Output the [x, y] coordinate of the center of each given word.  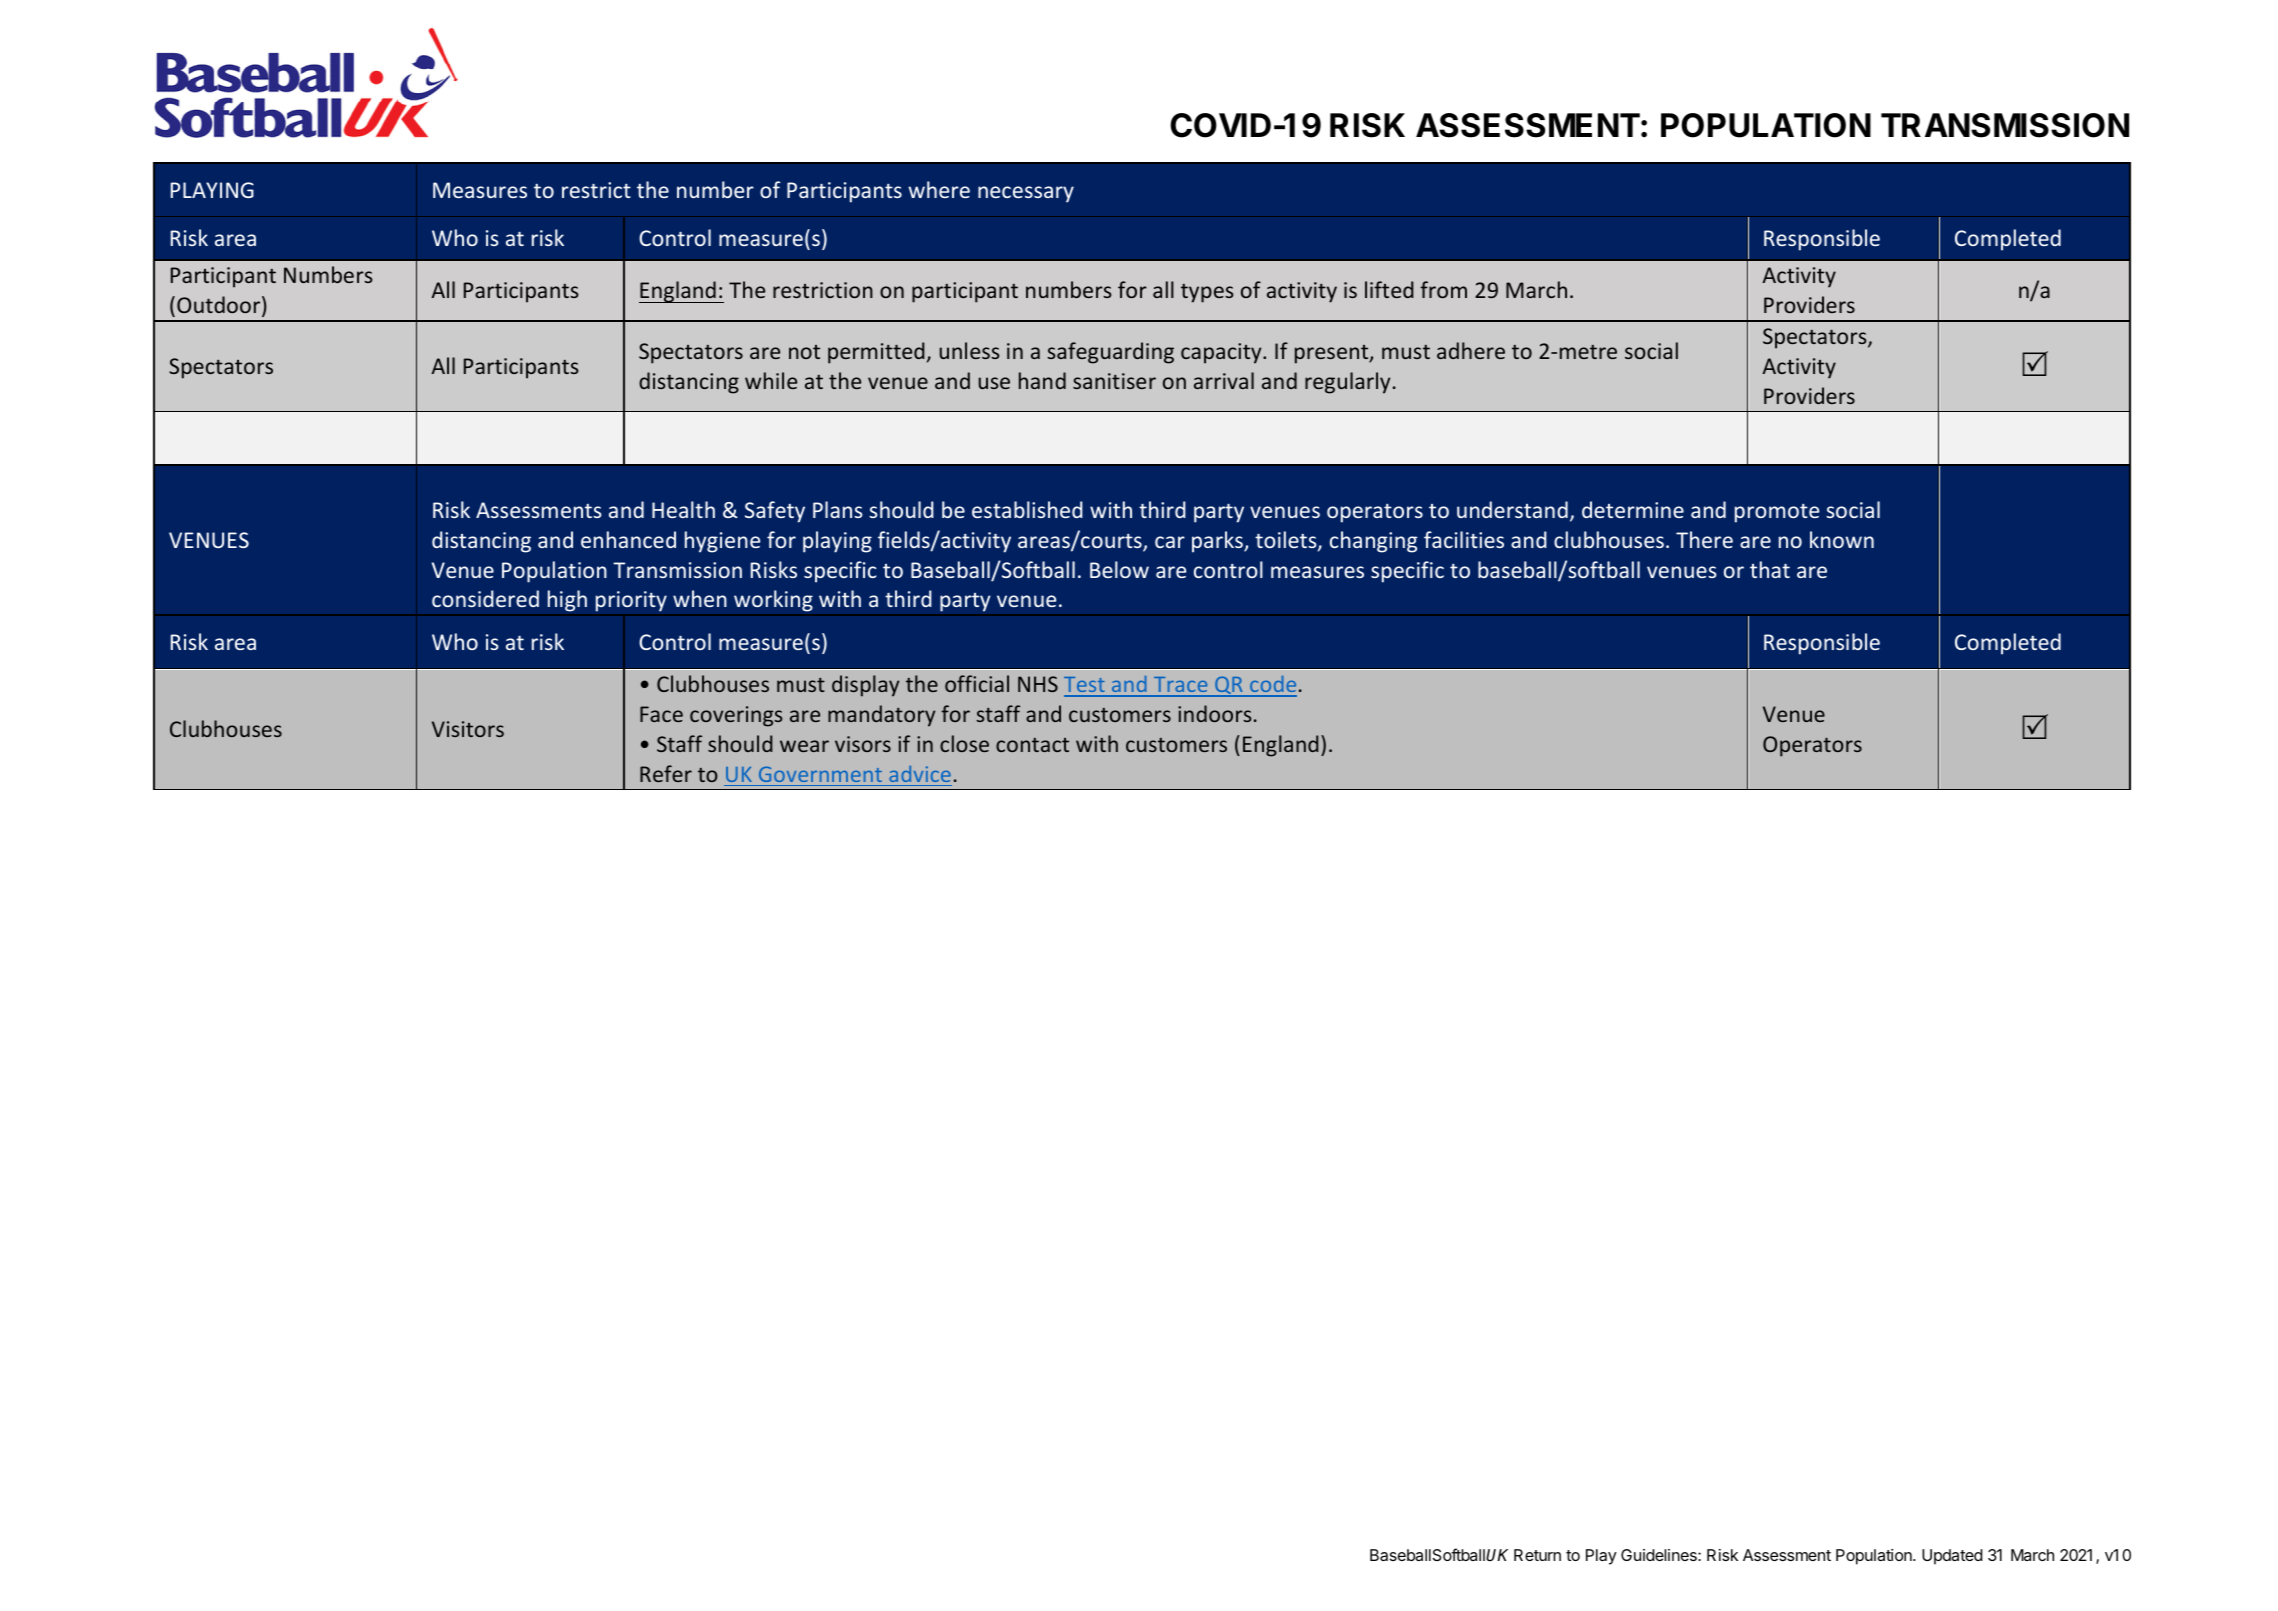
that [1770, 569]
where [939, 189]
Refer [666, 773]
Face [661, 714]
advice [920, 774]
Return [1537, 1555]
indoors [1214, 713]
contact [1032, 745]
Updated [1952, 1557]
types [1207, 293]
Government [820, 774]
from [1443, 289]
